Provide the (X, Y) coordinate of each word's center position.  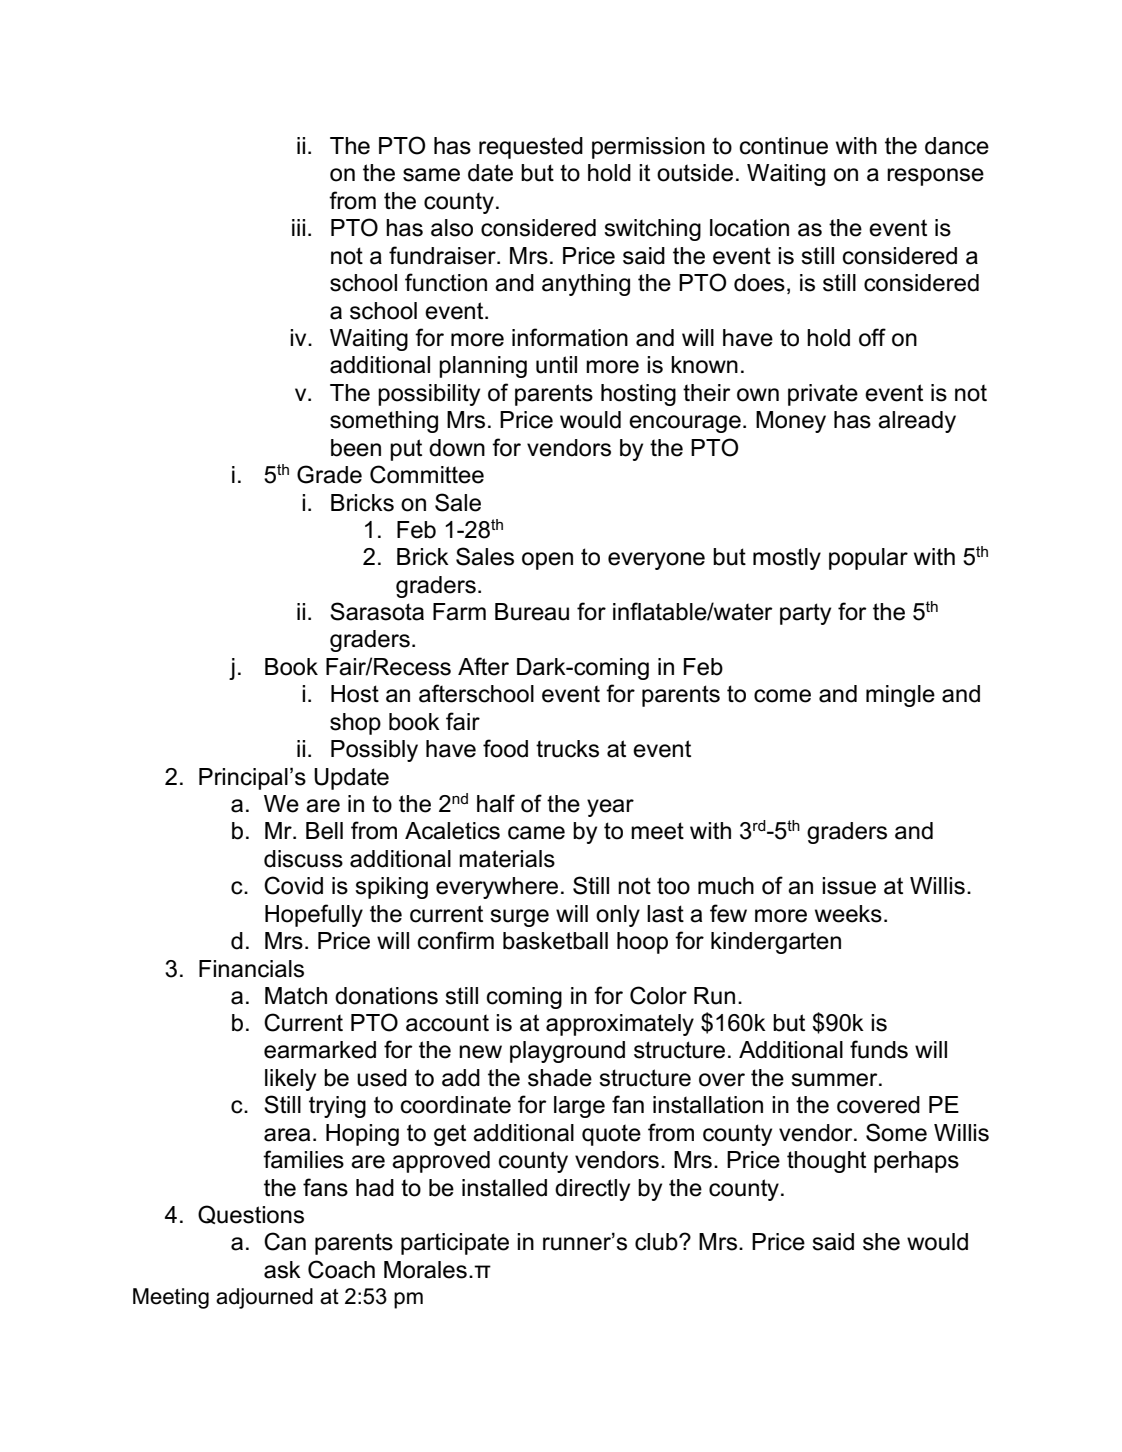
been (356, 448)
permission (648, 148)
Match (296, 996)
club (657, 1242)
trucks (567, 749)
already (917, 422)
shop (355, 724)
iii (298, 227)
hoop (642, 943)
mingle (900, 696)
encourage (685, 424)
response (935, 177)
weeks (848, 914)
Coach (341, 1269)
